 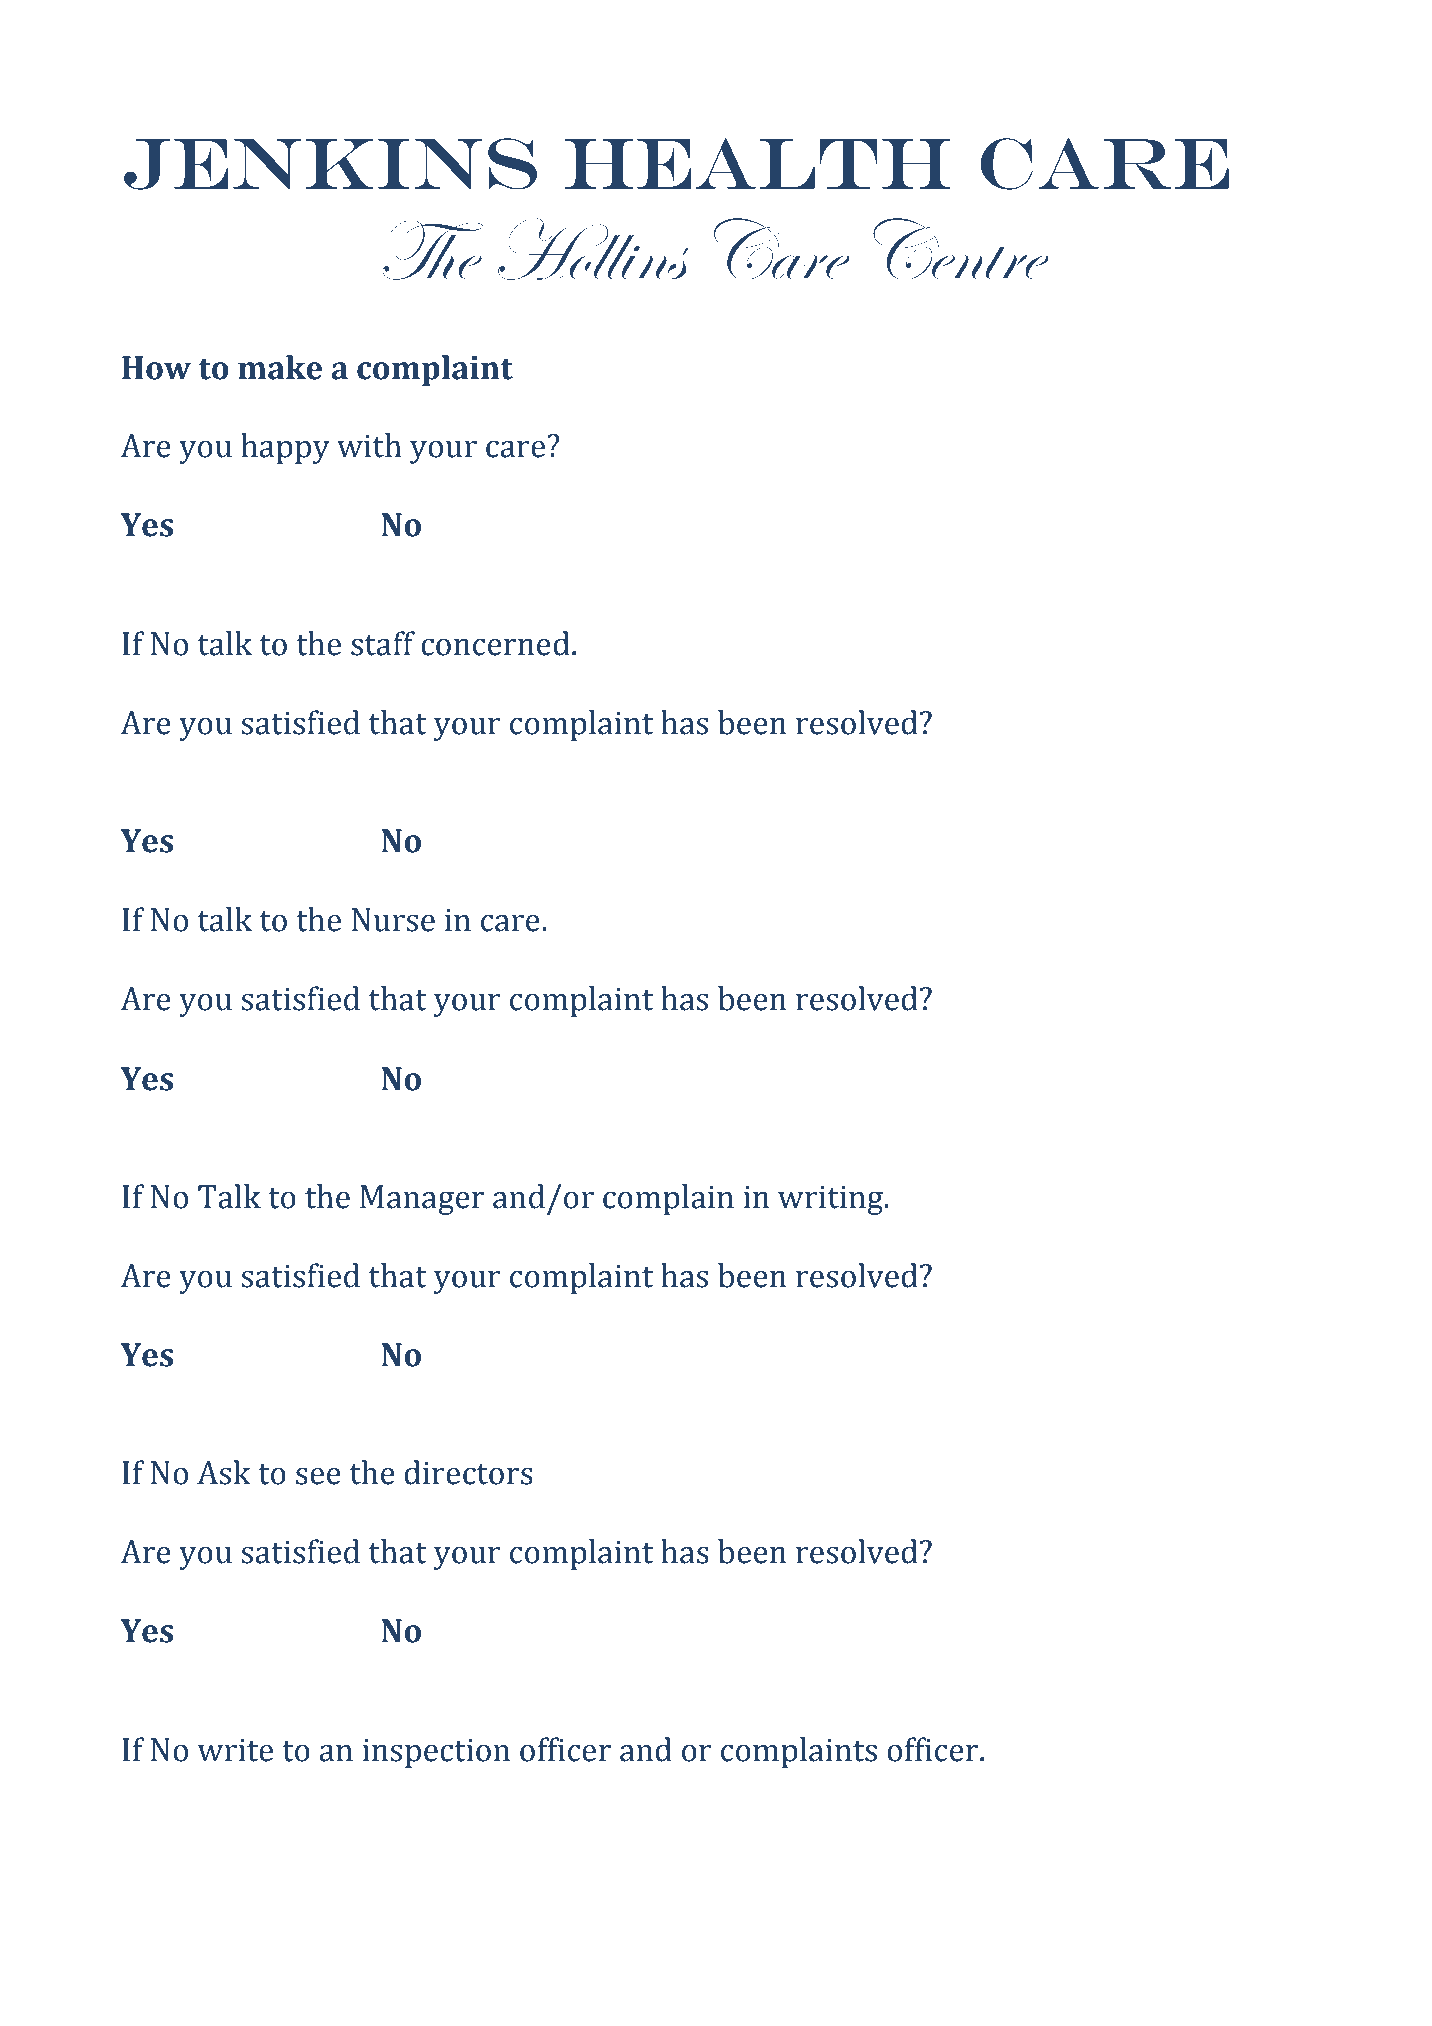 I want to click on Ask, so click(x=224, y=1472).
